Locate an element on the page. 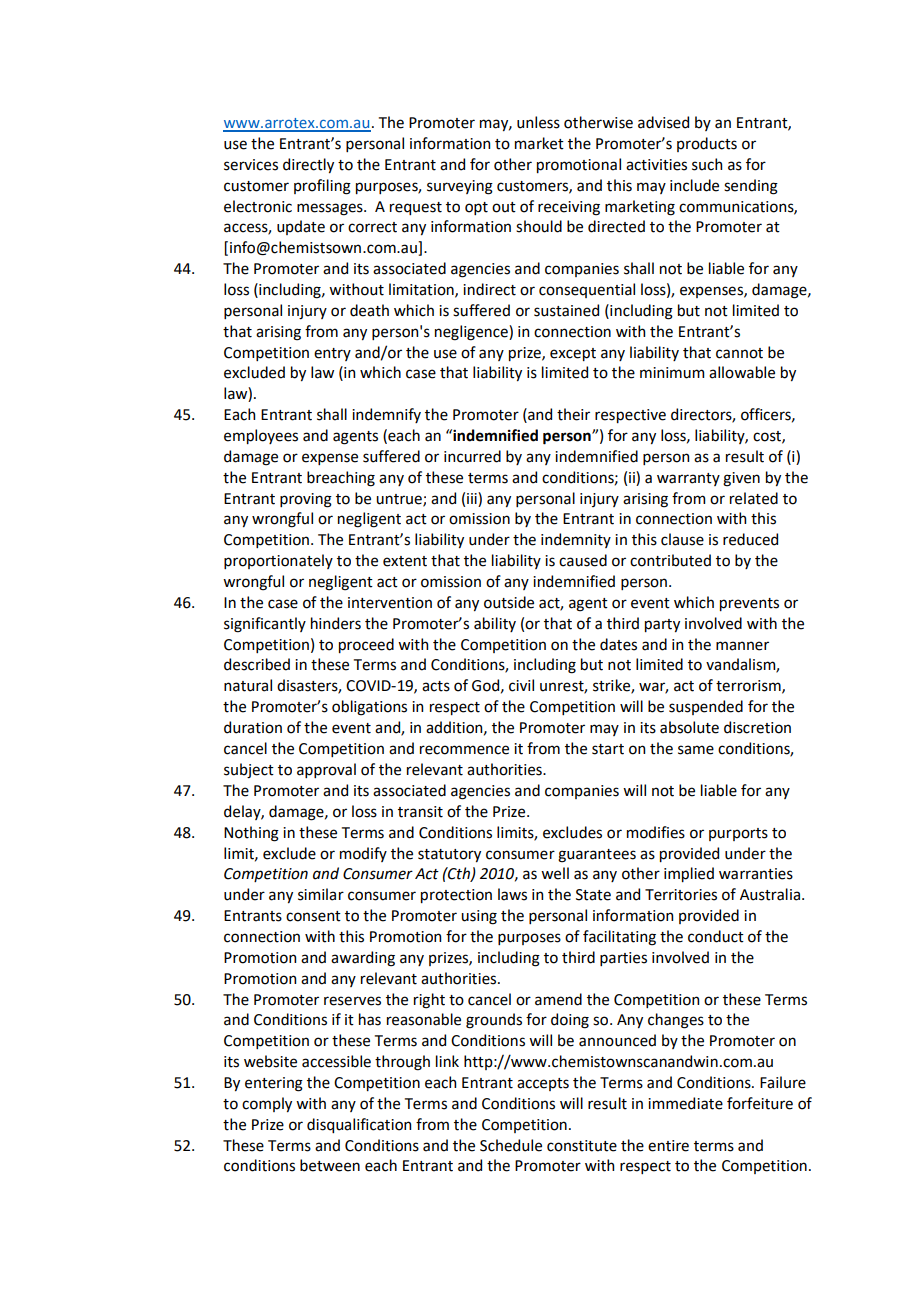 The height and width of the document is (1308, 924). manner is located at coordinates (742, 646).
